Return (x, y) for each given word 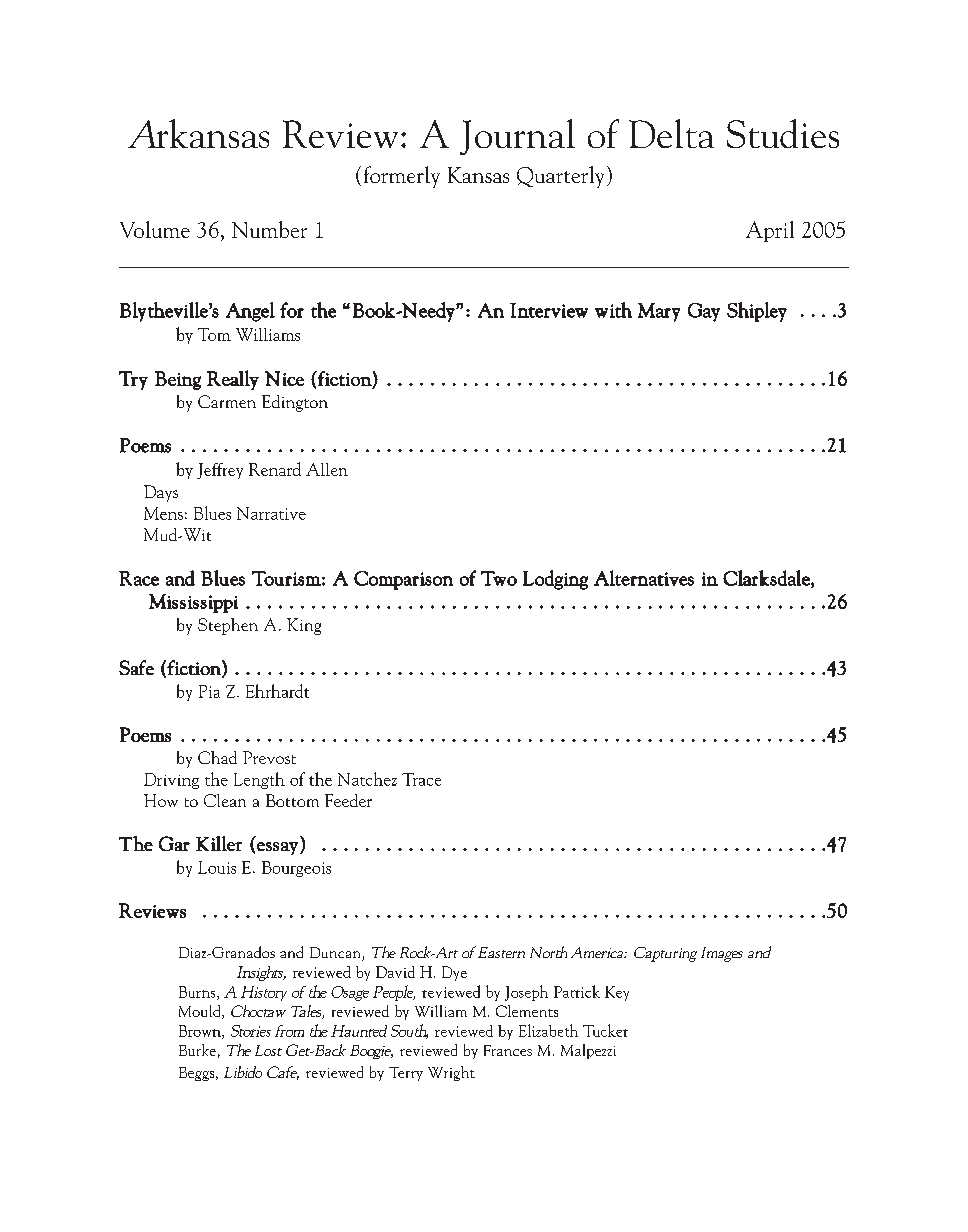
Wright (451, 1073)
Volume (155, 229)
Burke (197, 1050)
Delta (671, 133)
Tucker (605, 1030)
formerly (402, 177)
